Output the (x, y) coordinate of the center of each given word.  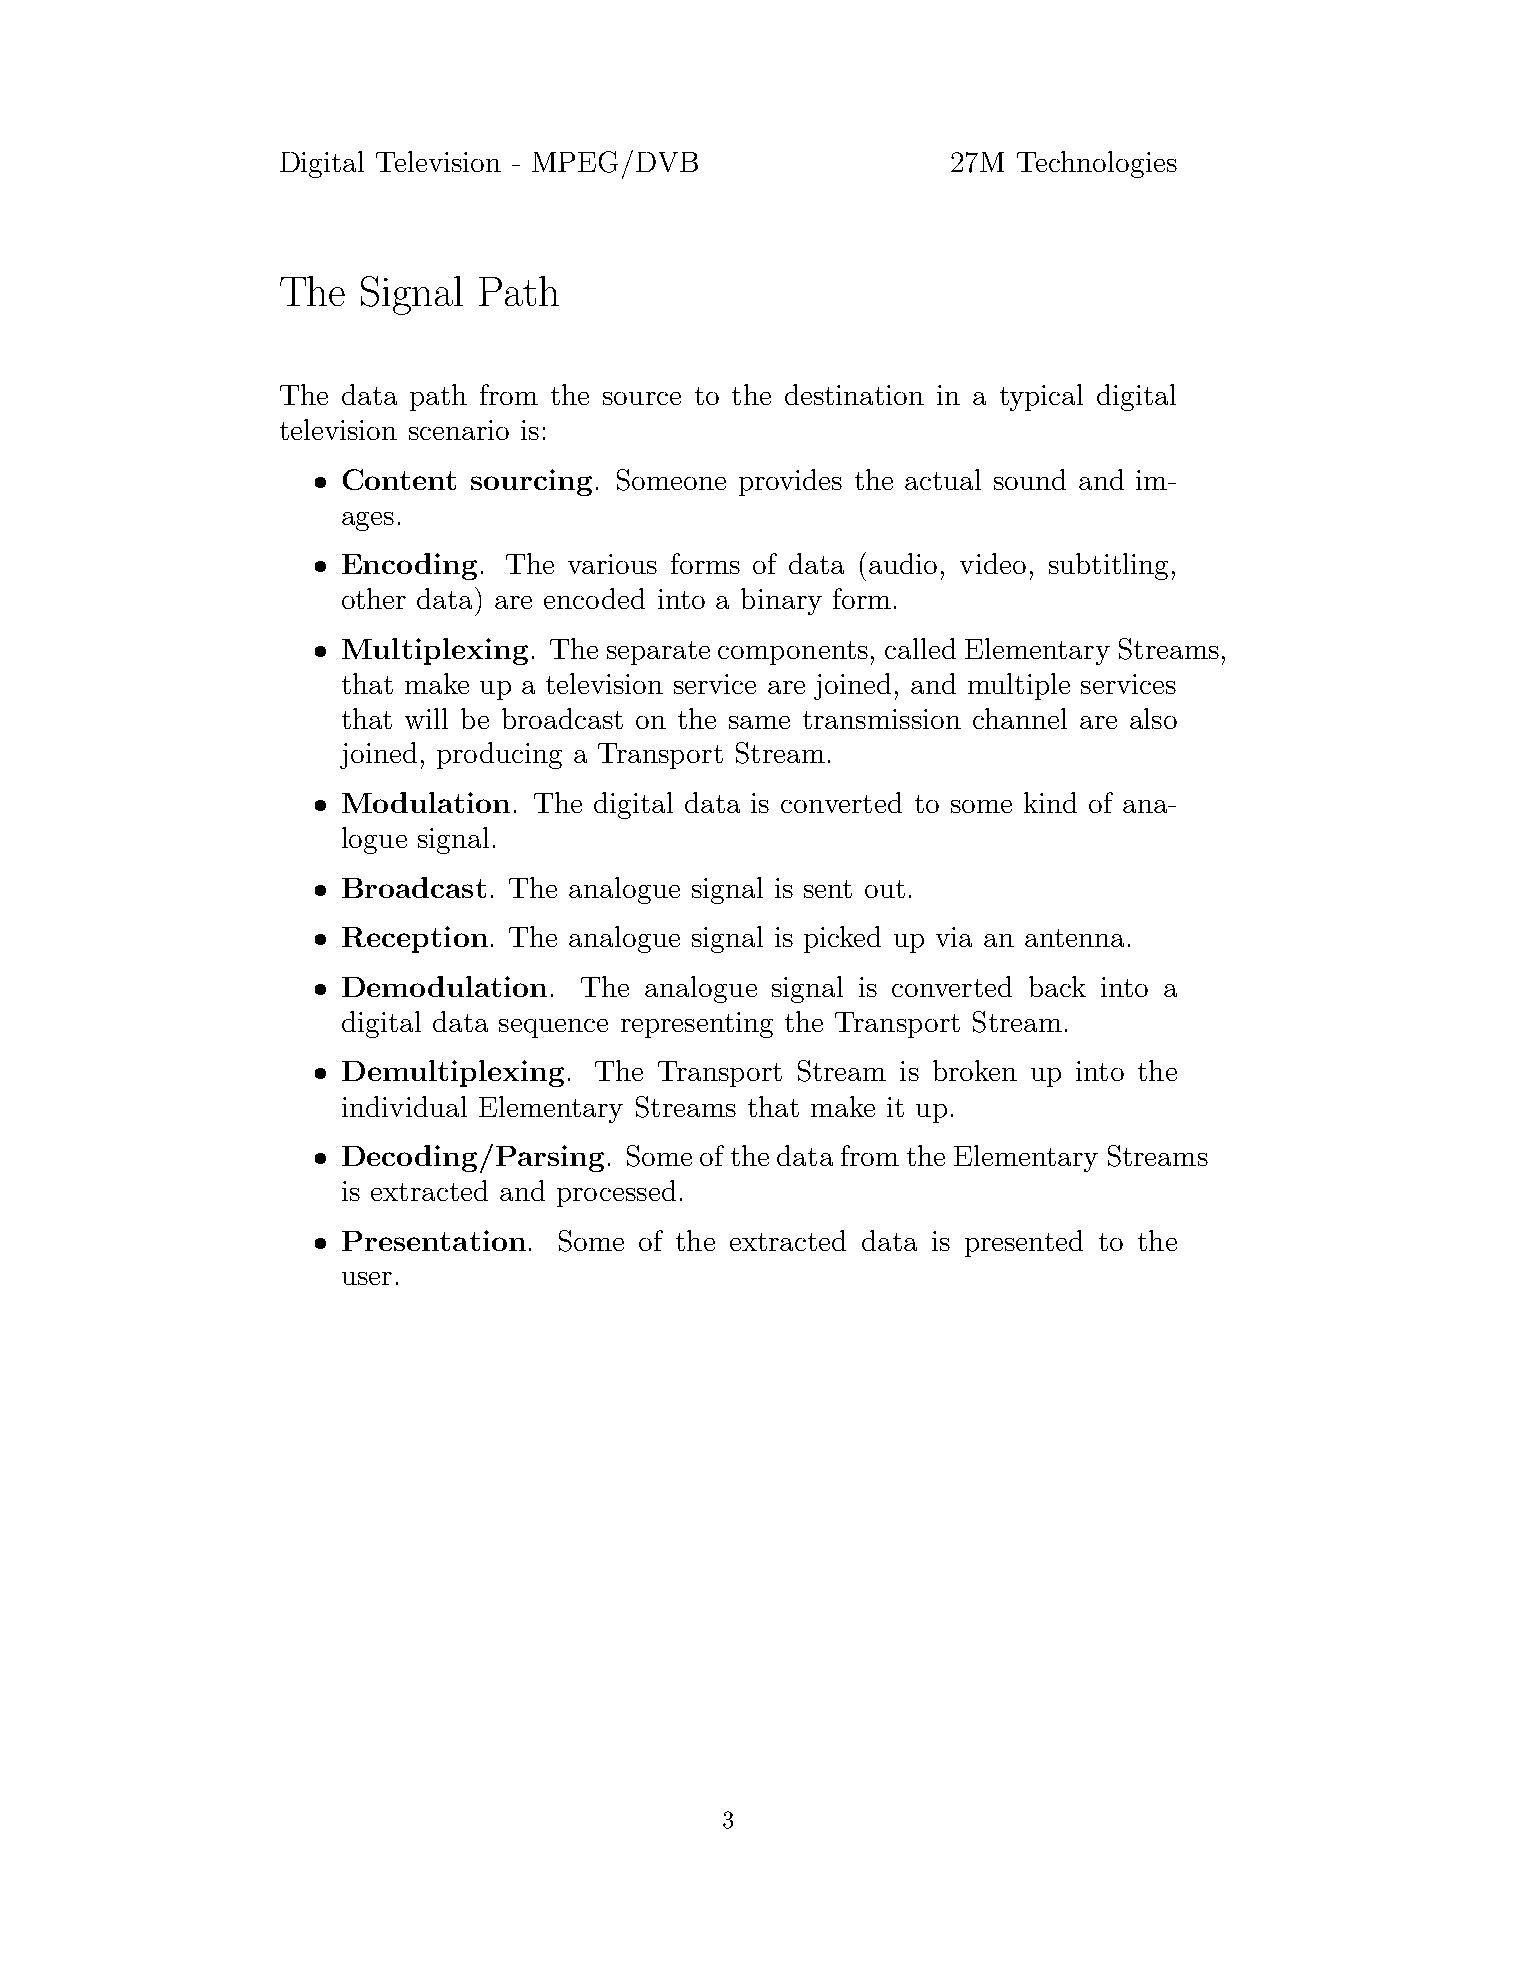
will (426, 718)
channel (1020, 718)
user (367, 1278)
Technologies (1097, 164)
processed (616, 1193)
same (759, 722)
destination (854, 394)
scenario (459, 430)
